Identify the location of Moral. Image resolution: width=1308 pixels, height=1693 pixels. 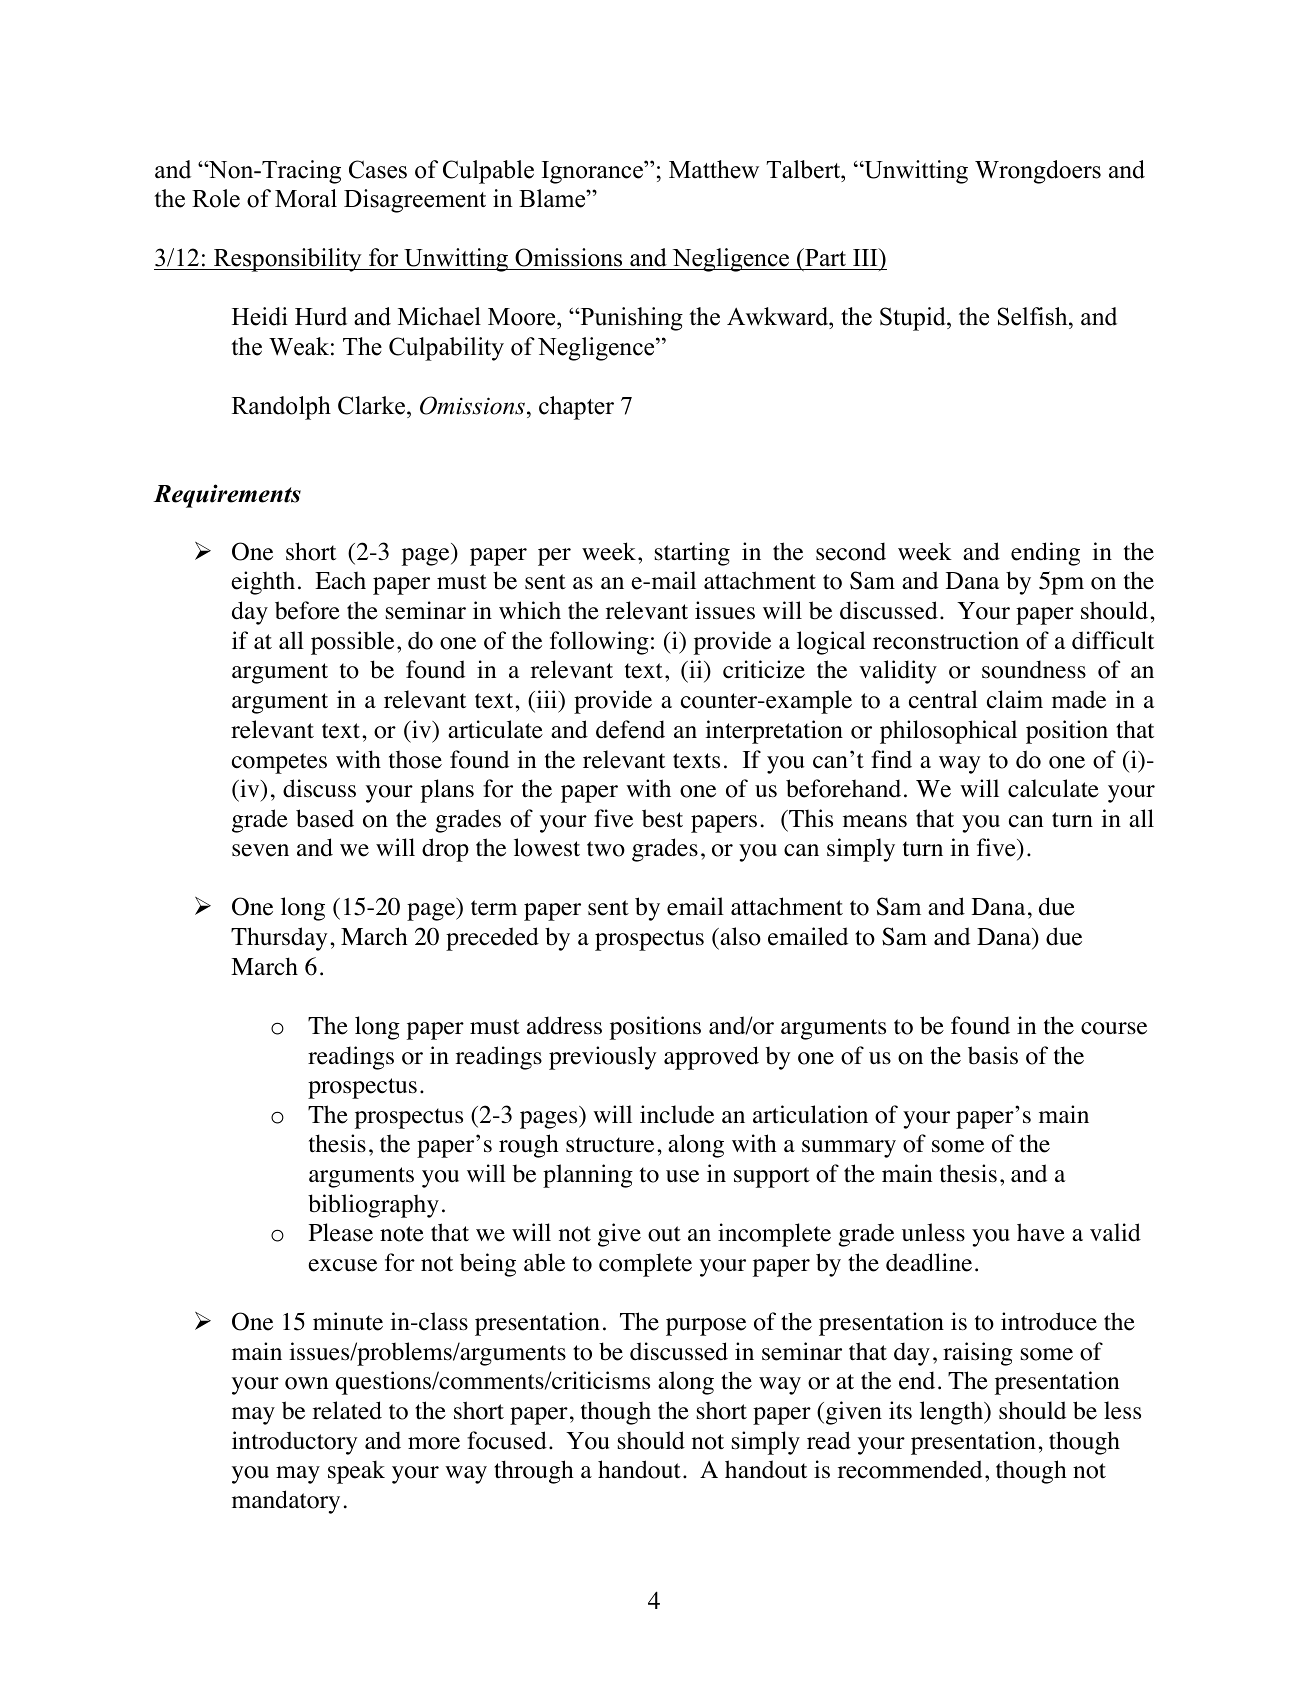
(306, 198).
